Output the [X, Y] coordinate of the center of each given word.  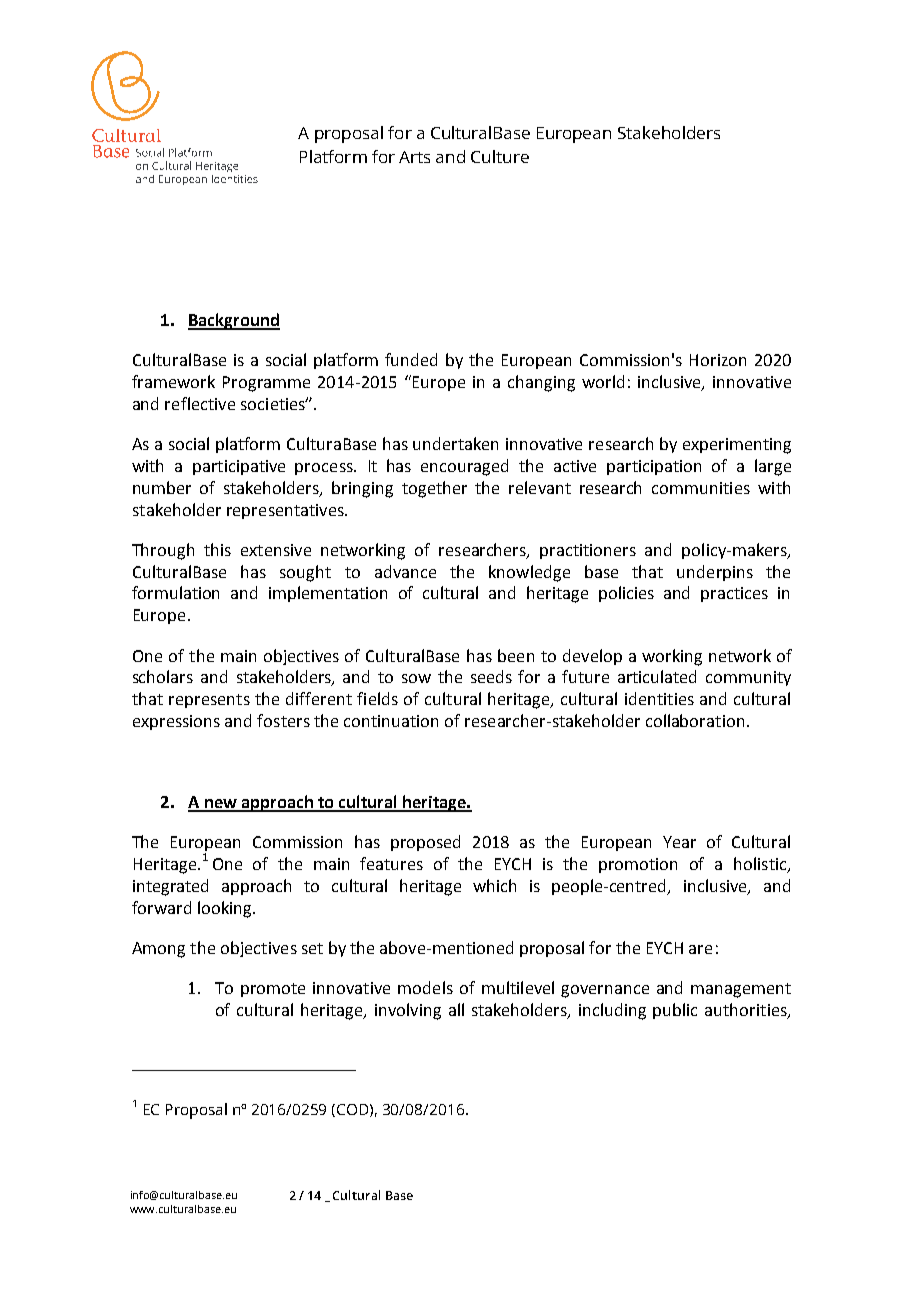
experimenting [737, 446]
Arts [414, 157]
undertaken [455, 443]
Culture [500, 156]
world [603, 381]
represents [209, 701]
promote [273, 990]
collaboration [695, 720]
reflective [200, 403]
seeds [491, 676]
